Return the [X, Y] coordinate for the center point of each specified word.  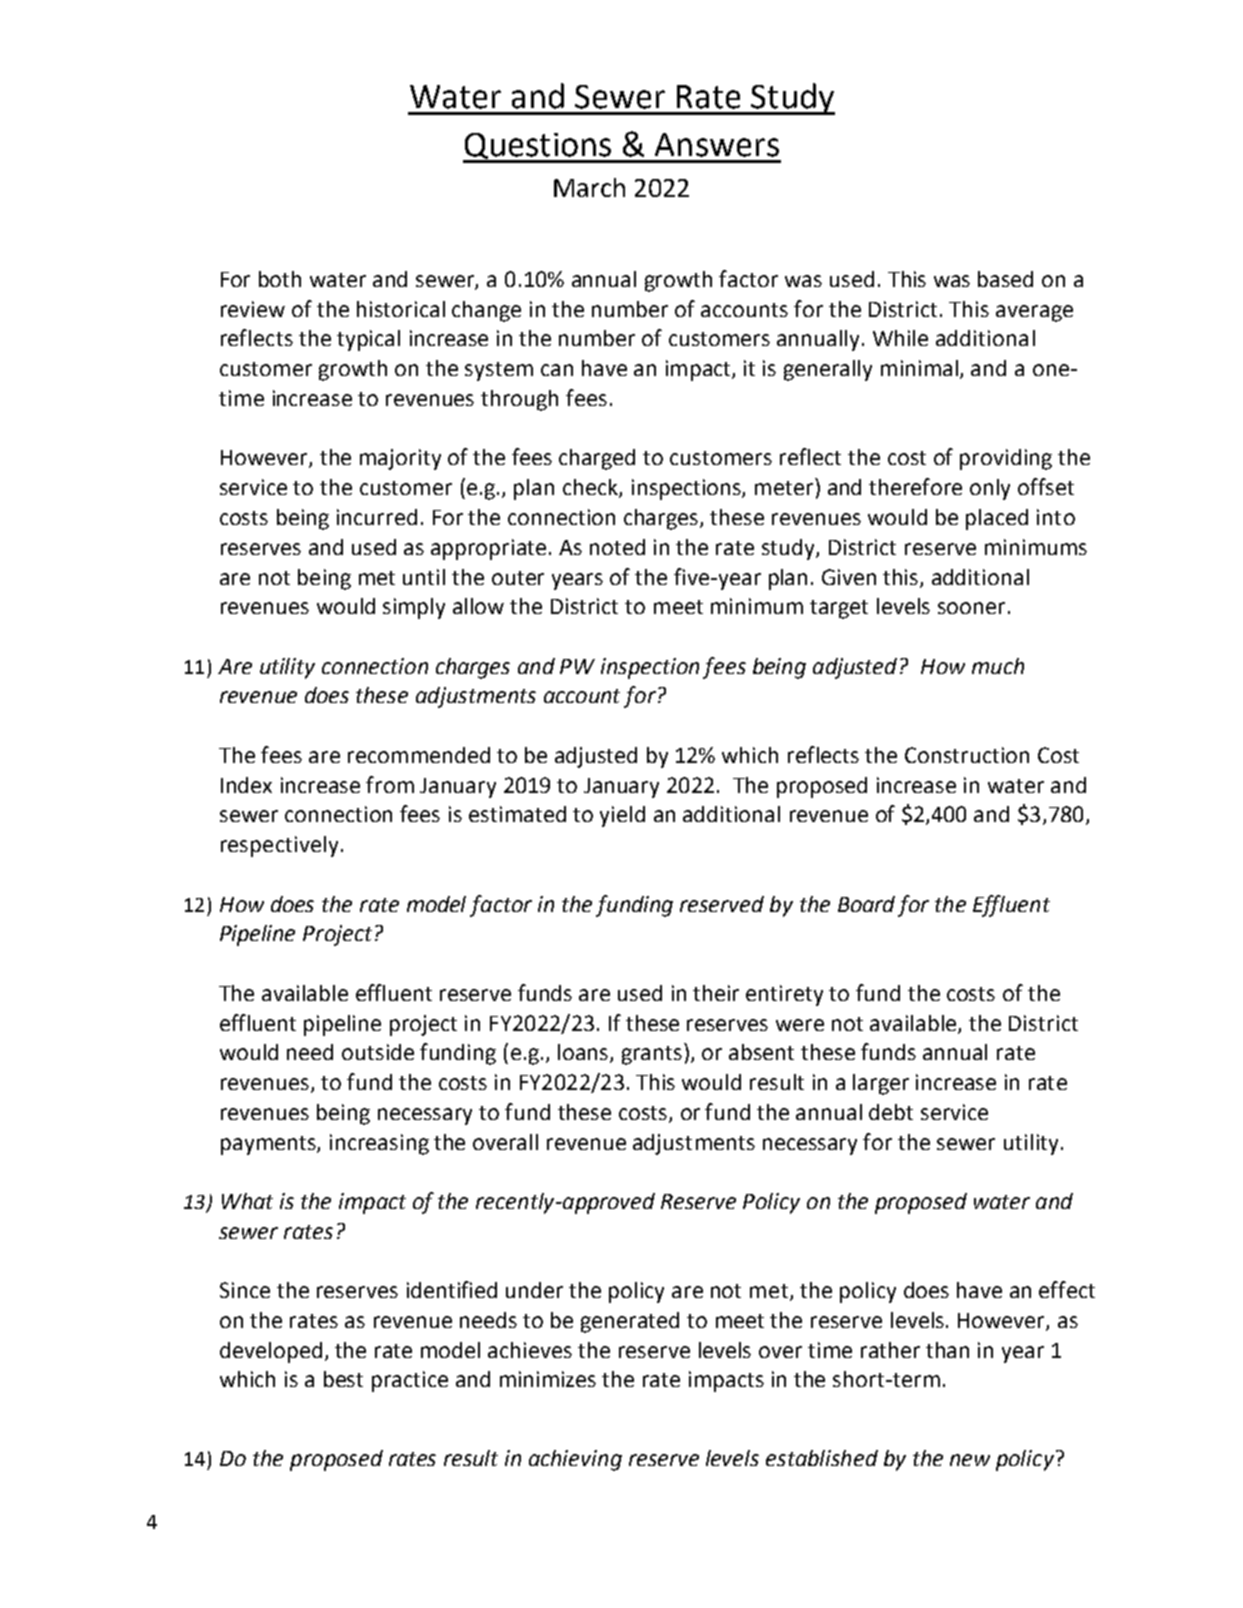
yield [622, 816]
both [280, 279]
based [1005, 279]
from [390, 784]
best [343, 1379]
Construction [967, 755]
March [589, 187]
